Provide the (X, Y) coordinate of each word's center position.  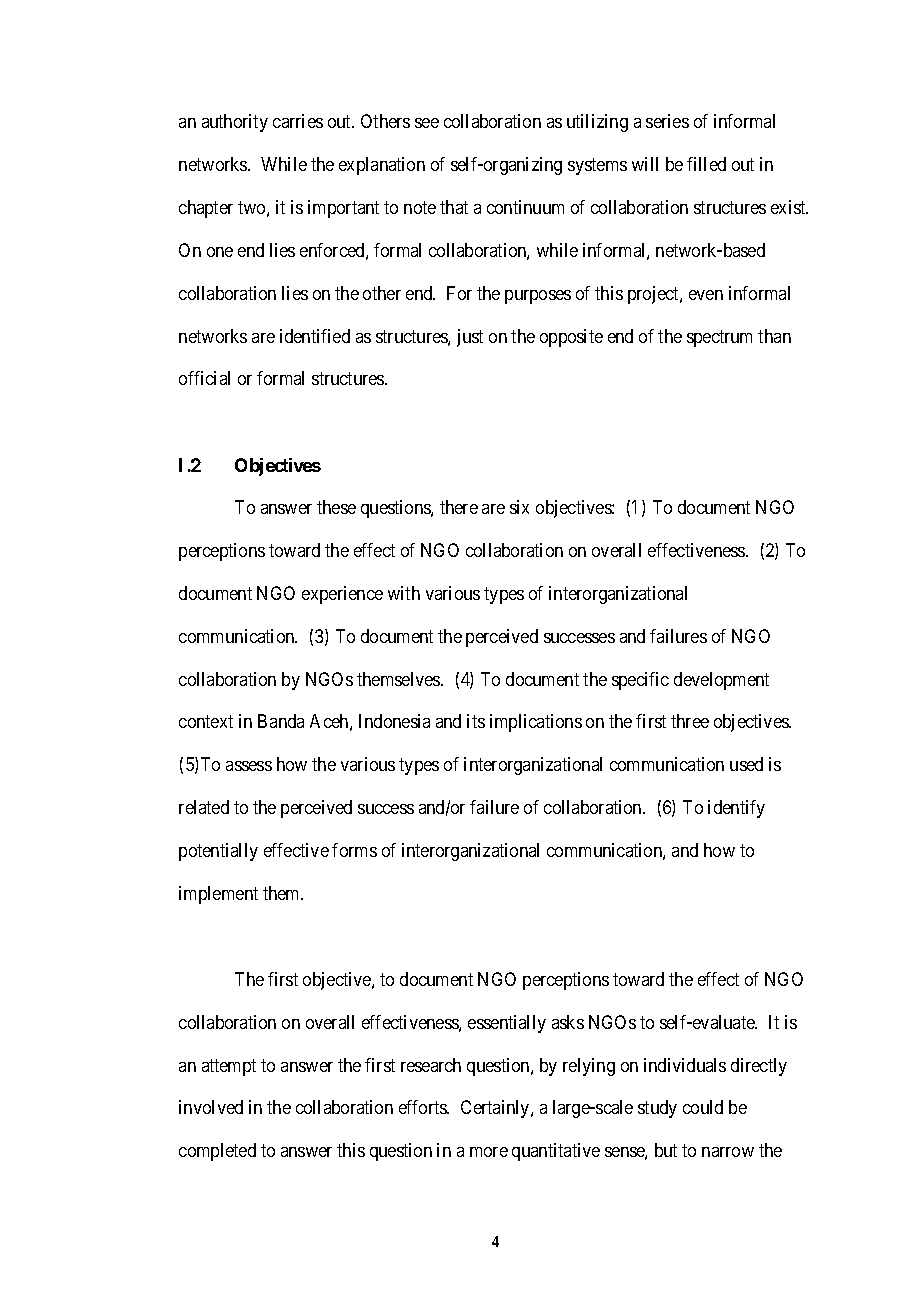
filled (706, 164)
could (703, 1107)
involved (211, 1107)
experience (342, 595)
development (721, 681)
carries (298, 121)
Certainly (496, 1109)
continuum (525, 207)
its (476, 721)
